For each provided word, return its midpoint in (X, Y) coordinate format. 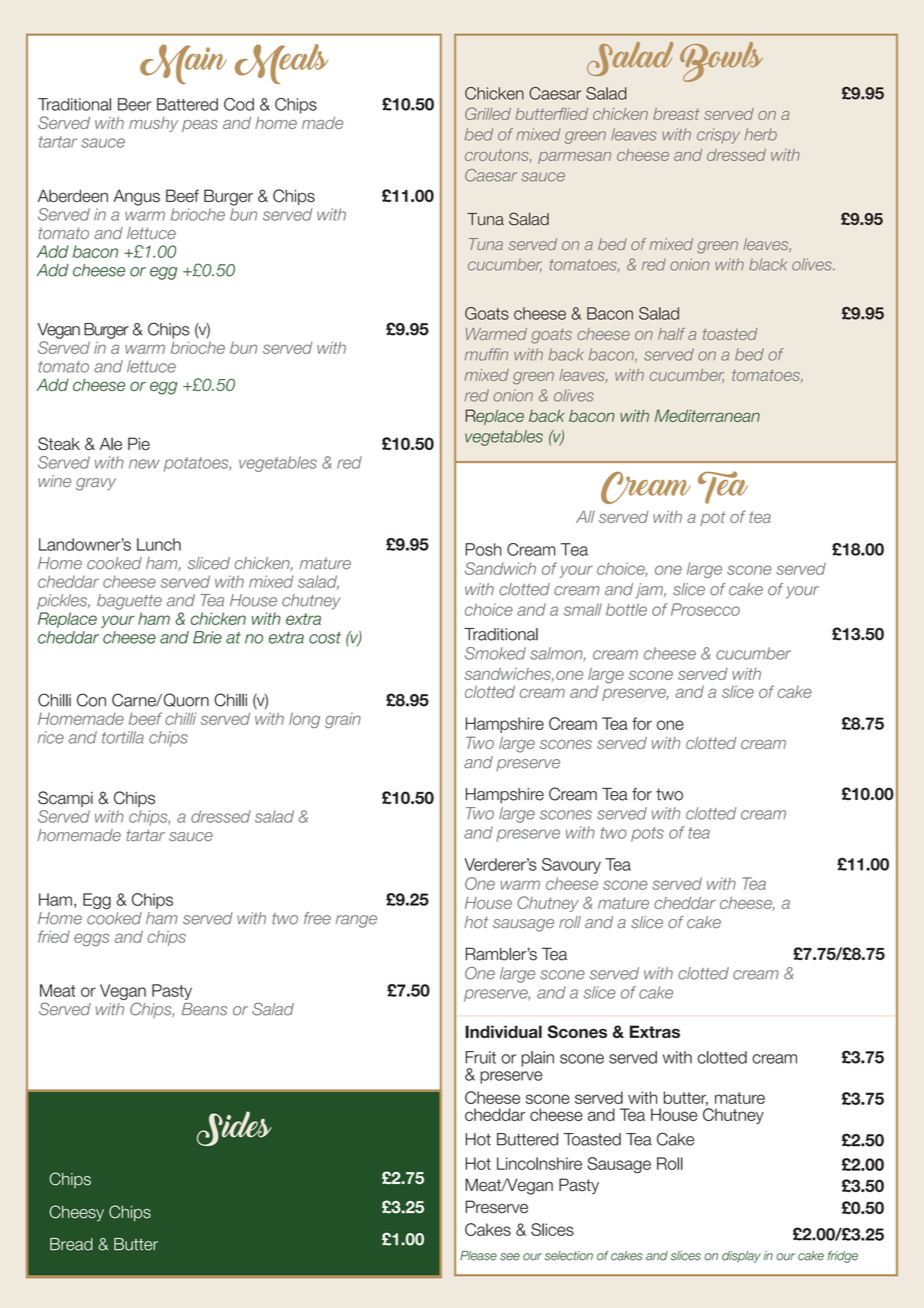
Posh (484, 549)
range (356, 921)
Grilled (488, 113)
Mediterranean (707, 415)
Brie (207, 637)
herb (760, 134)
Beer (134, 104)
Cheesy (76, 1213)
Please (478, 1256)
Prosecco (705, 609)
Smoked (495, 653)
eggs (91, 939)
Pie (139, 444)
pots (647, 834)
